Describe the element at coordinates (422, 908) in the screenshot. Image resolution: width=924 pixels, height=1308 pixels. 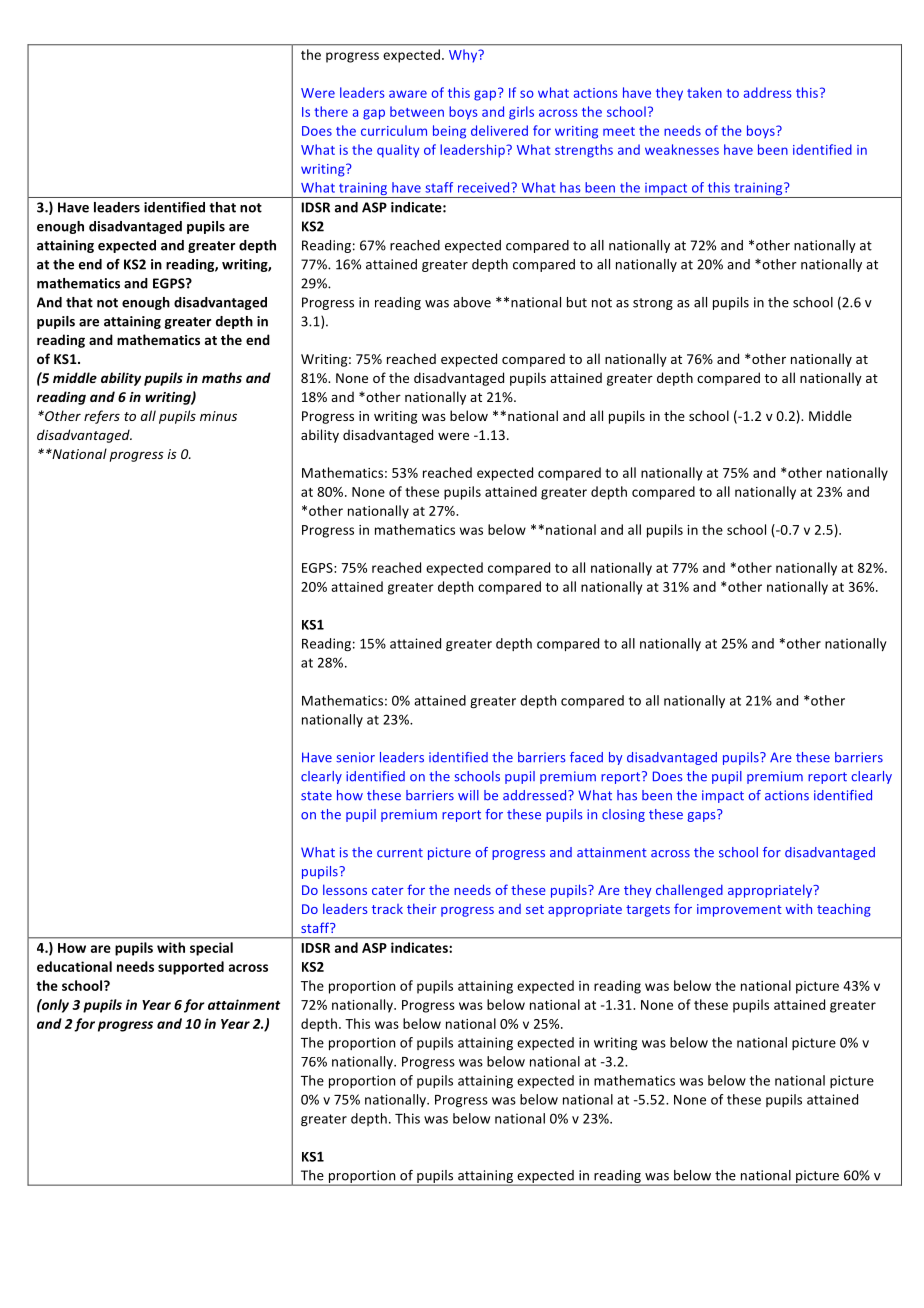
I see `their` at that location.
